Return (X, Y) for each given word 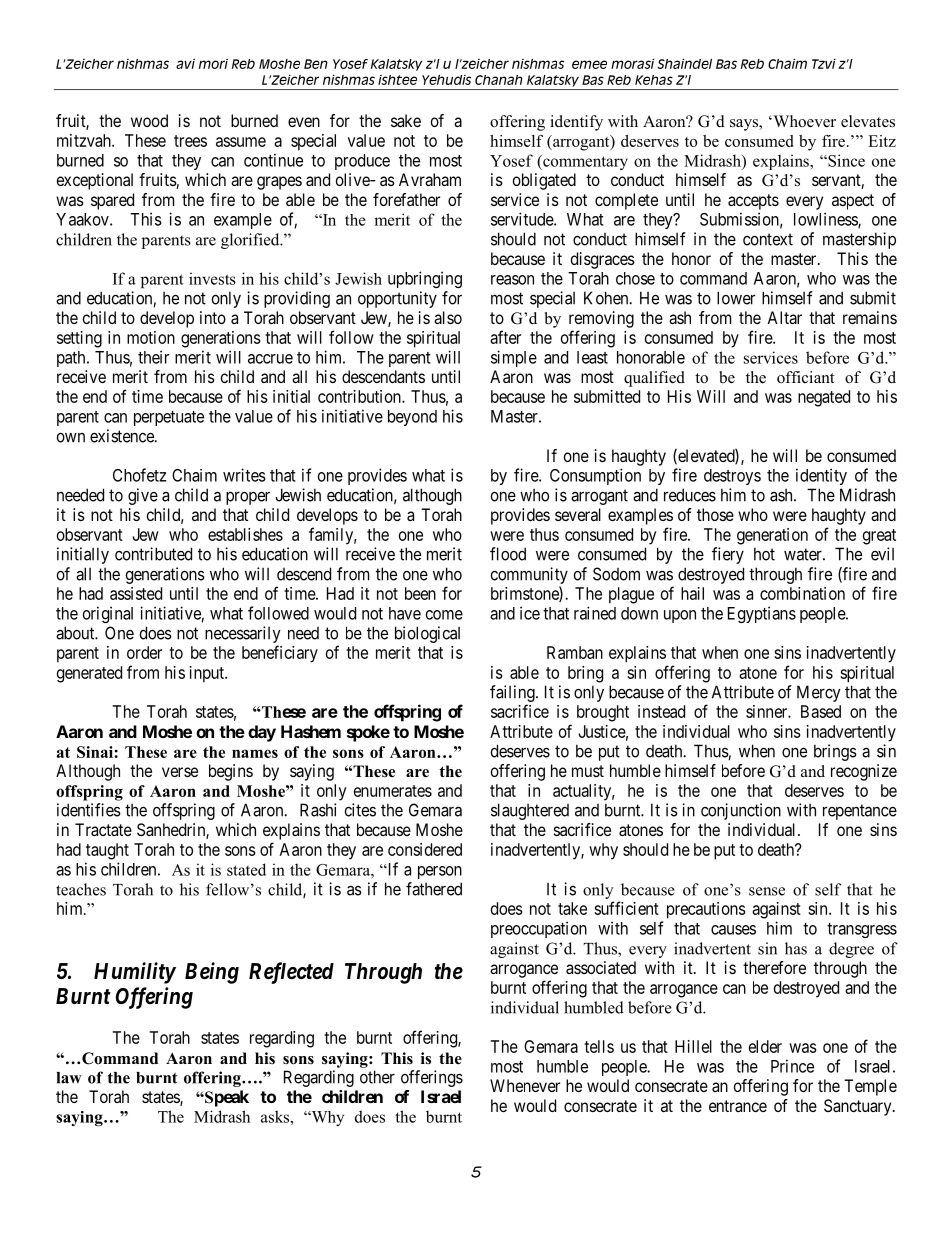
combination (802, 593)
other (377, 1077)
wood (149, 120)
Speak (226, 1098)
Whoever (803, 121)
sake (406, 120)
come (444, 615)
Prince (792, 1066)
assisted (136, 593)
